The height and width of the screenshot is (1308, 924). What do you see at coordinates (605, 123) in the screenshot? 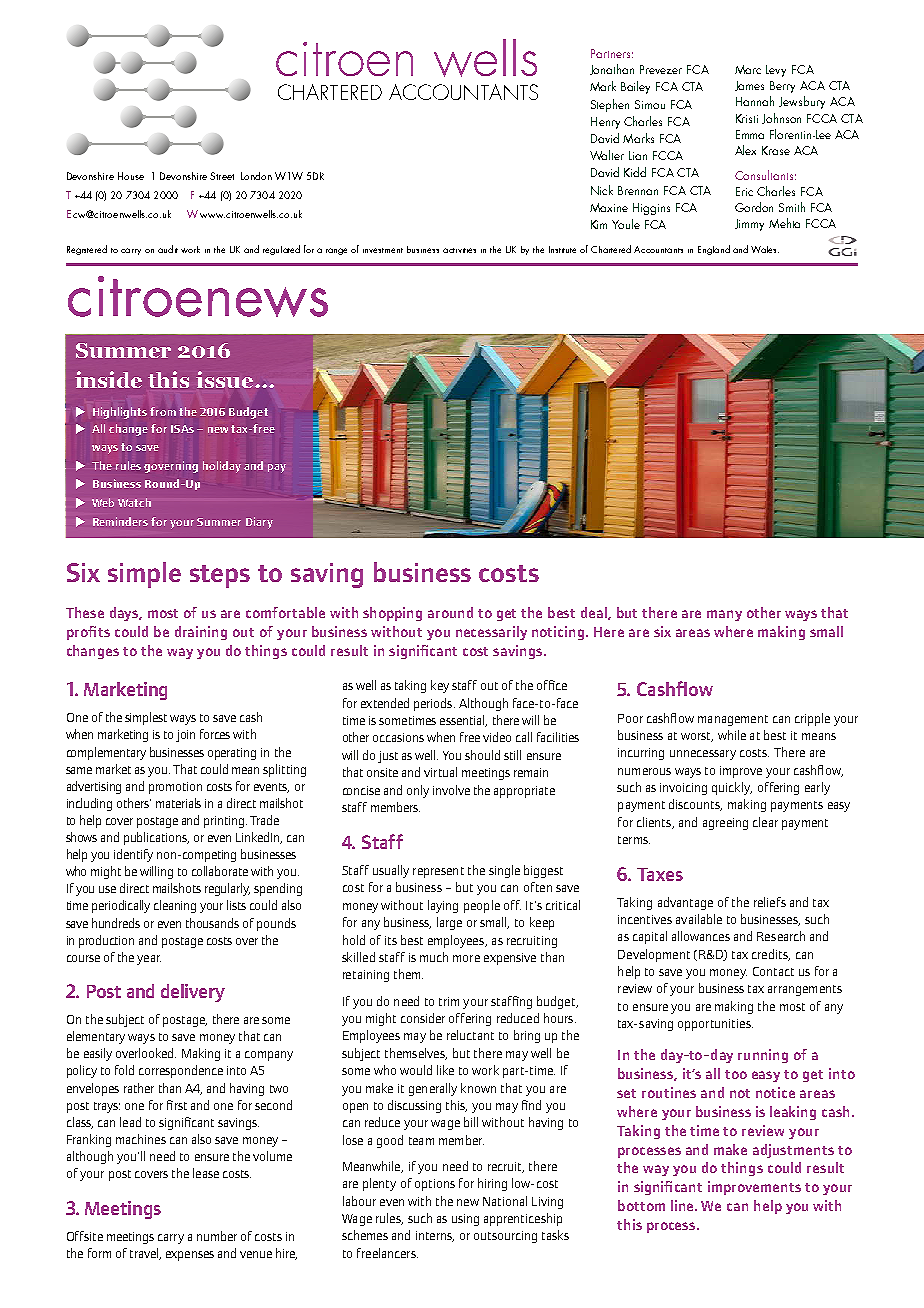
I see `Henry` at bounding box center [605, 123].
